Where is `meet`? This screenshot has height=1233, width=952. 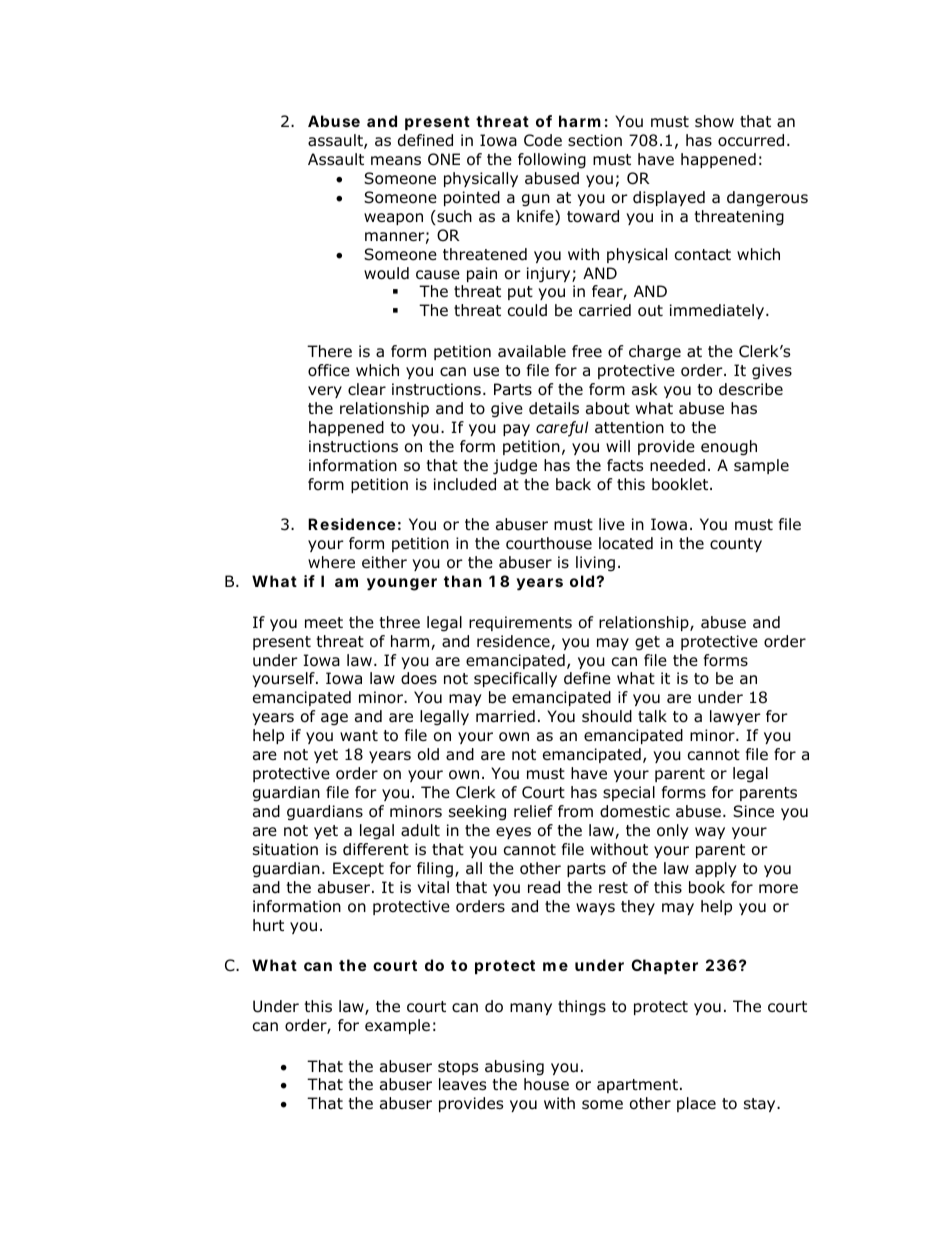 meet is located at coordinates (324, 622).
